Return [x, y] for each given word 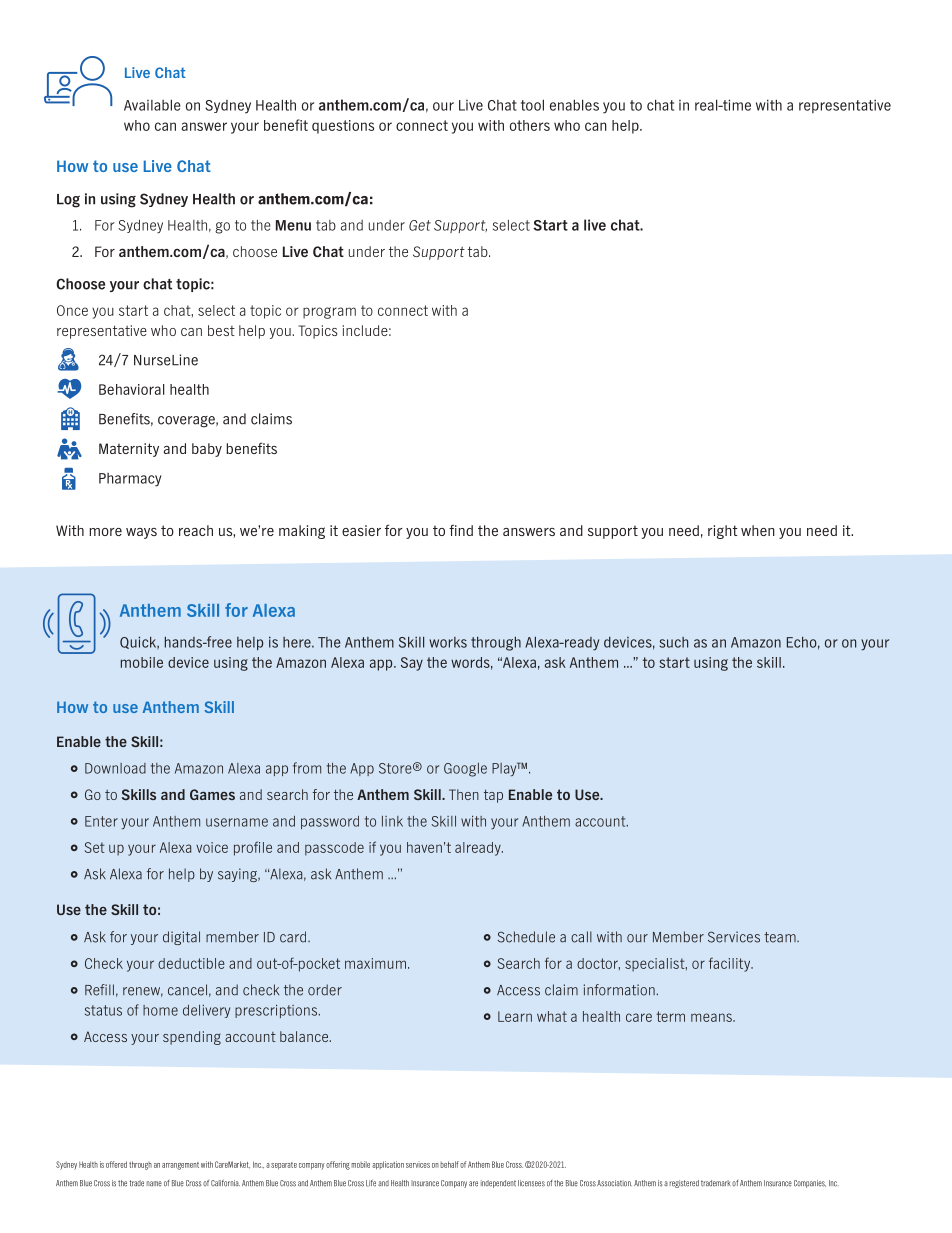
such [674, 642]
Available [152, 105]
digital [181, 938]
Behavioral [131, 389]
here [298, 642]
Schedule [526, 937]
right [723, 532]
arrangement [180, 1166]
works [448, 642]
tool [532, 105]
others [530, 125]
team [781, 937]
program [329, 313]
